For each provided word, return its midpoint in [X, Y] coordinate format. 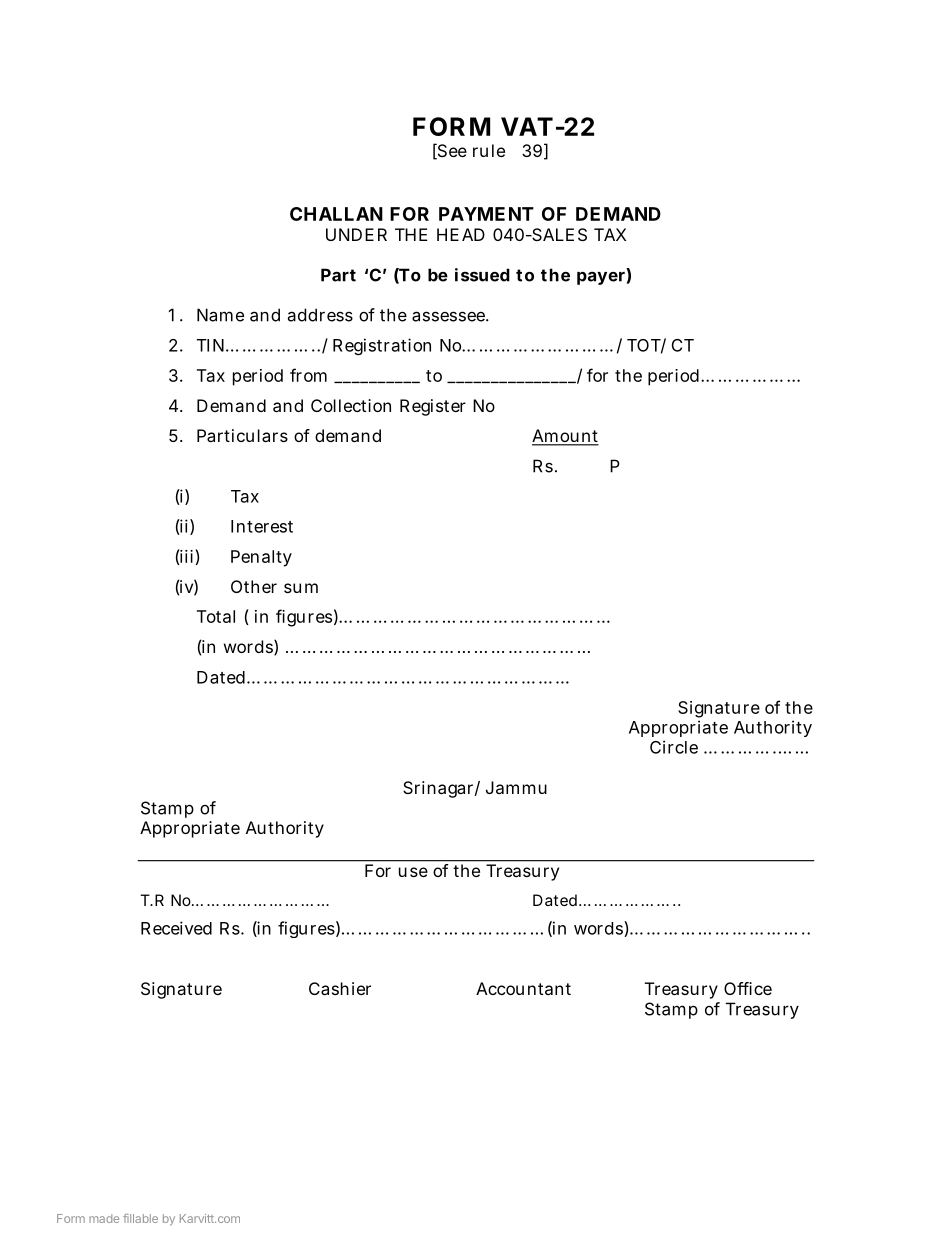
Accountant [523, 988]
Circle [674, 747]
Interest [262, 526]
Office [748, 988]
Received [176, 928]
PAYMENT [486, 214]
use [413, 872]
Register [433, 407]
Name [220, 315]
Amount [565, 437]
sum [301, 588]
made [104, 1218]
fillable [140, 1218]
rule [489, 150]
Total [216, 616]
